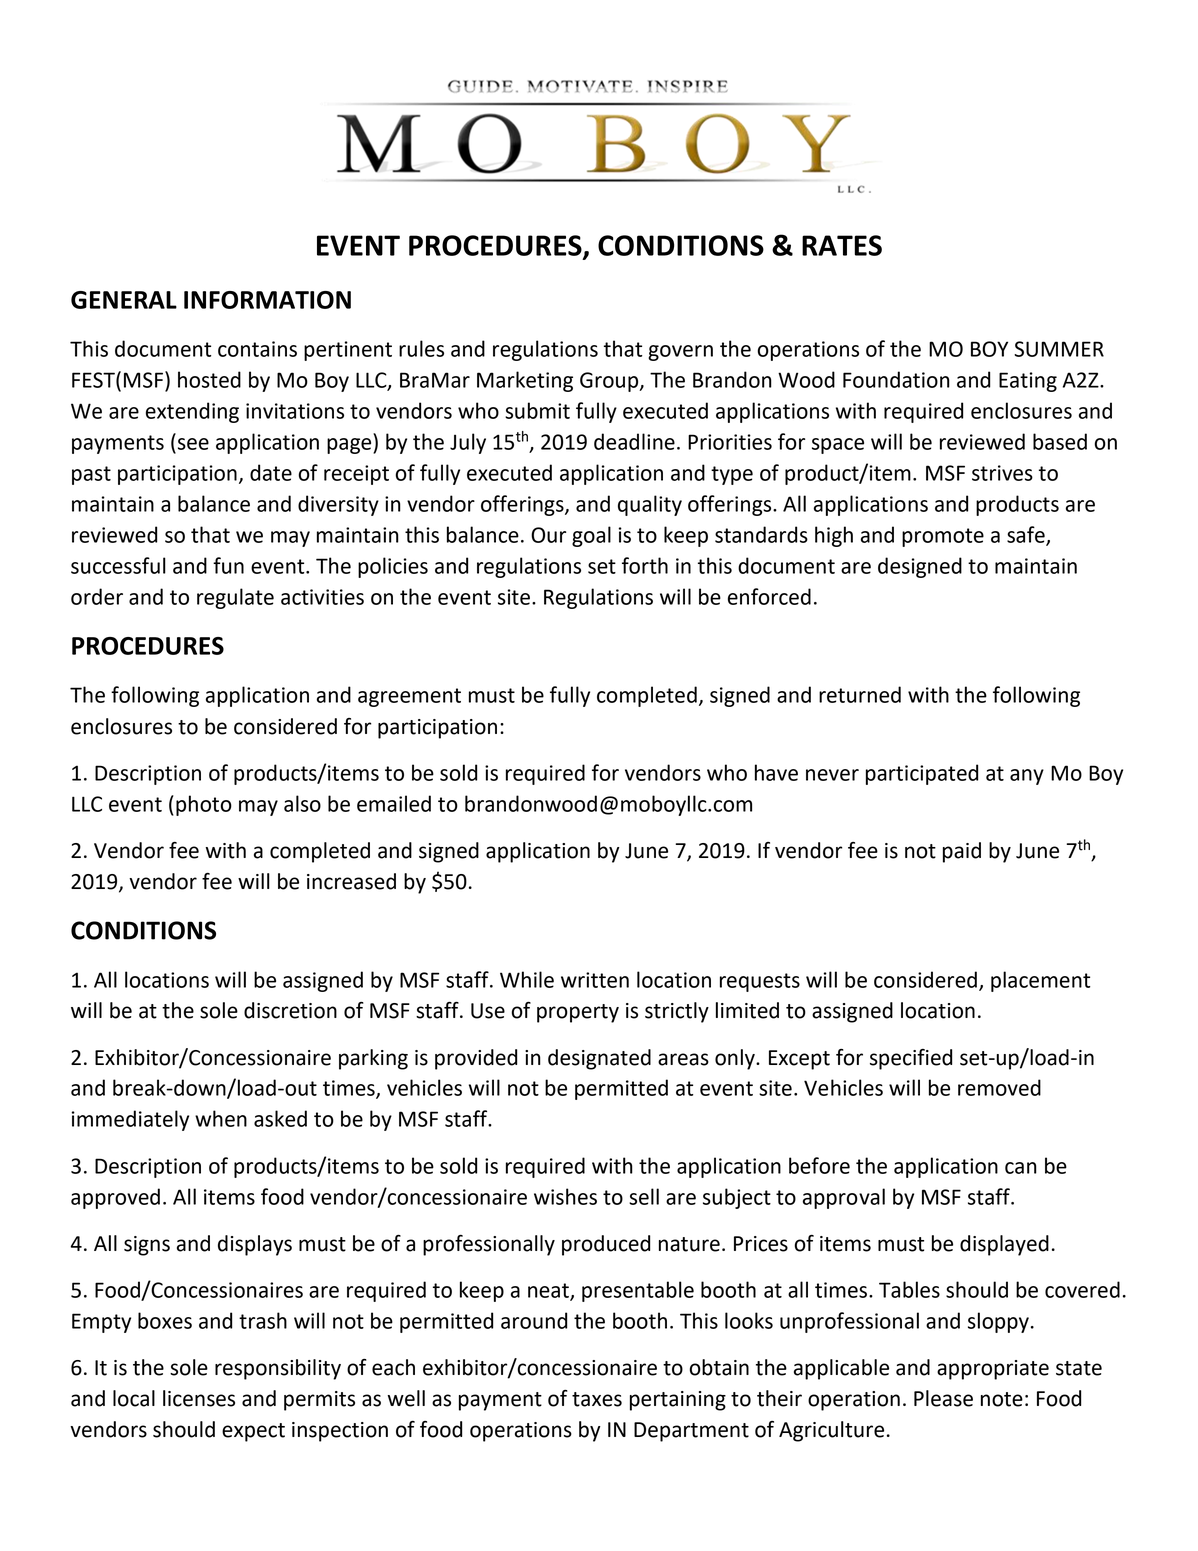 The height and width of the document is (1551, 1198). What do you see at coordinates (394, 803) in the document?
I see `emailed` at bounding box center [394, 803].
